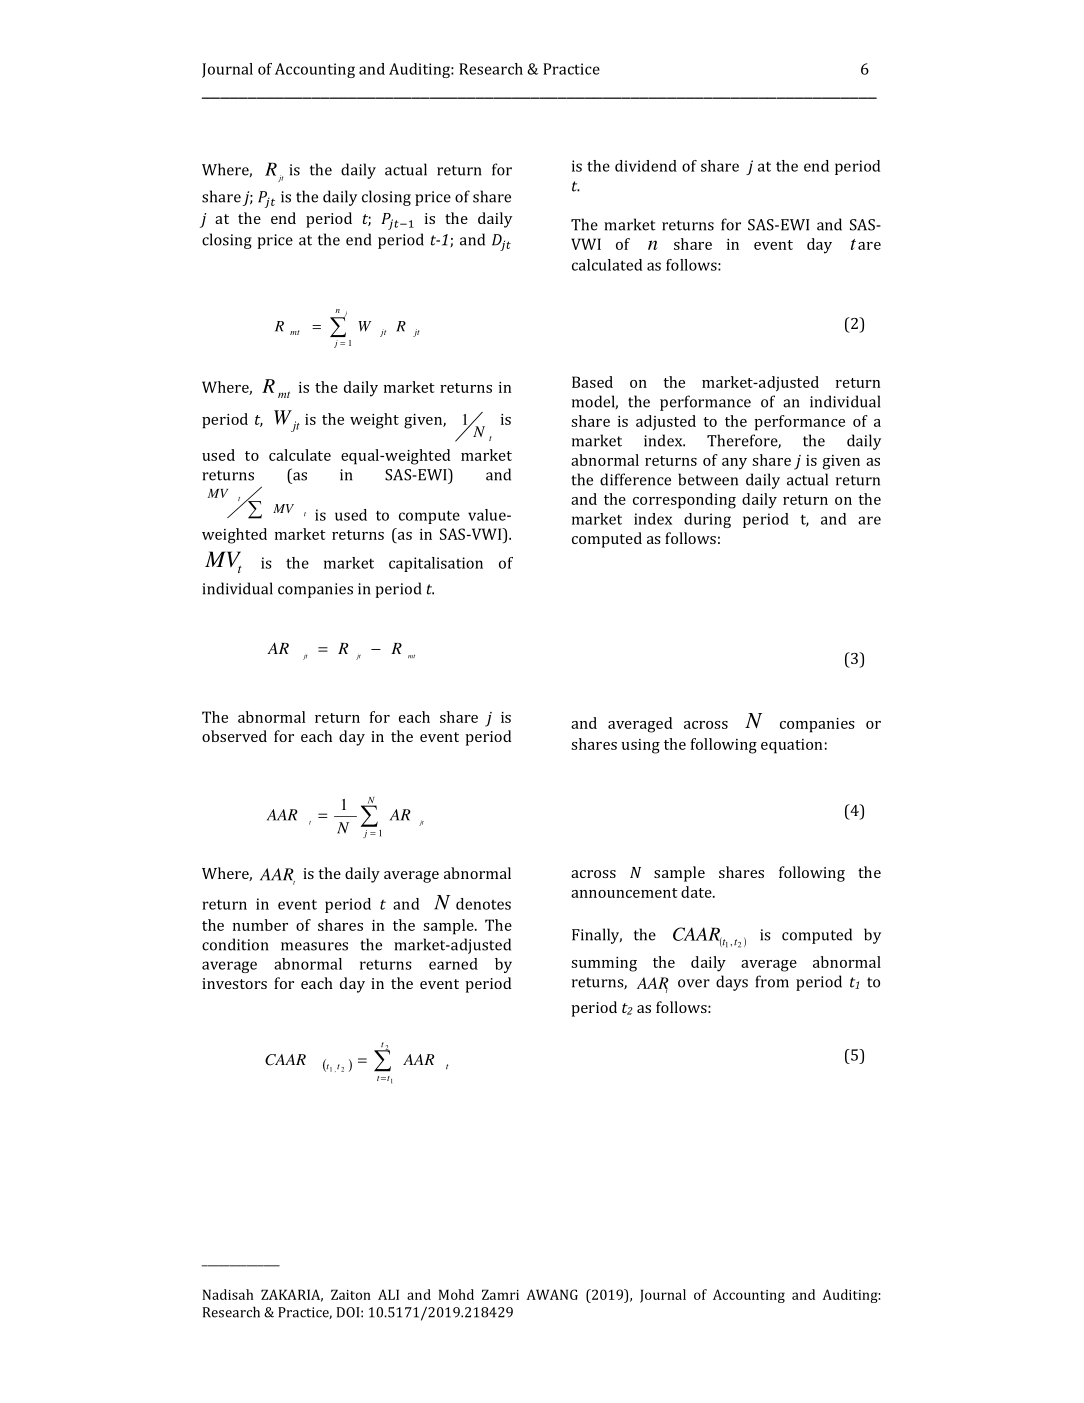 Image resolution: width=1084 pixels, height=1403 pixels. I want to click on summing, so click(604, 964).
